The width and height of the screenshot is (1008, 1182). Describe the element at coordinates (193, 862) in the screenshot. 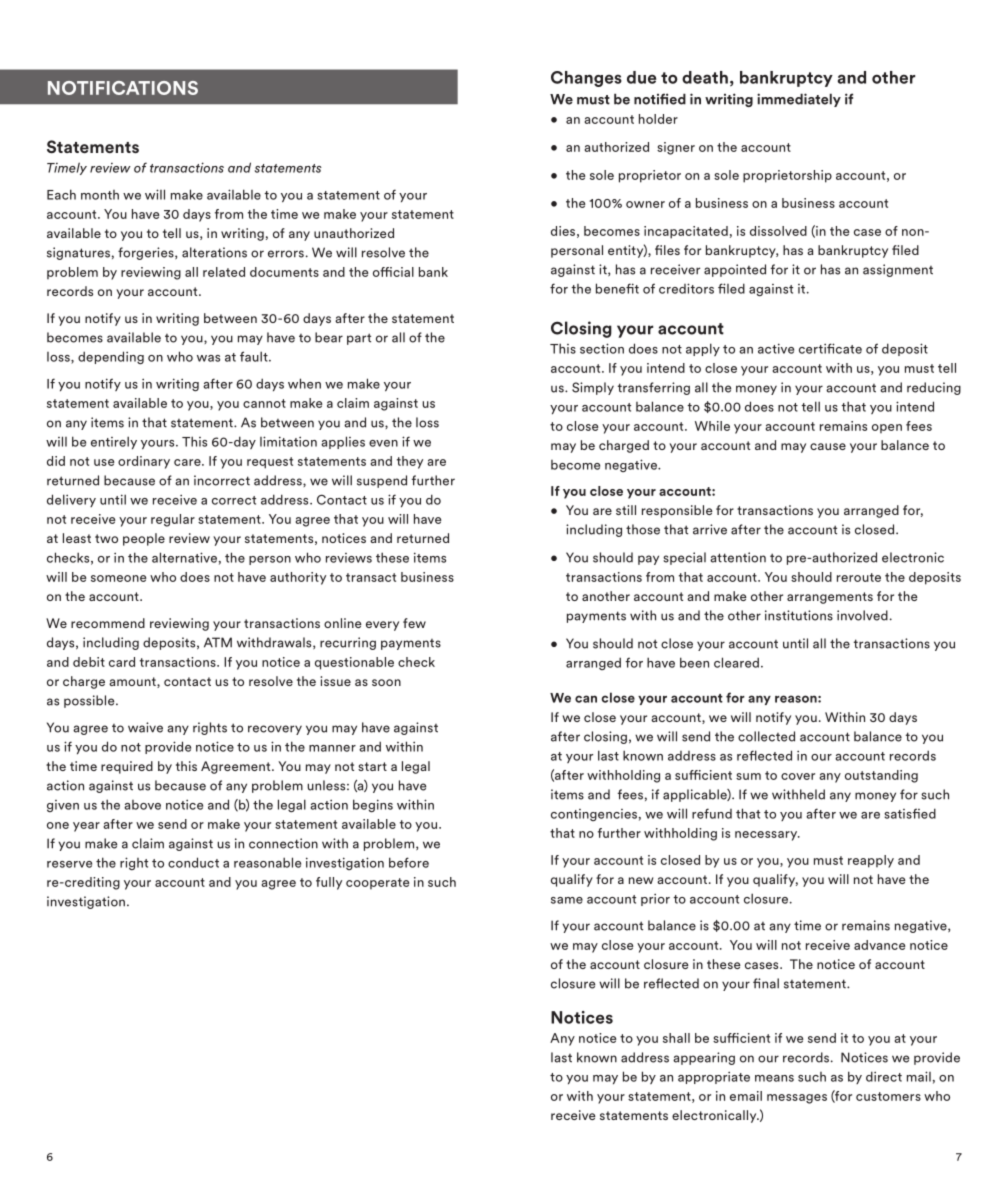

I see `conduct` at that location.
